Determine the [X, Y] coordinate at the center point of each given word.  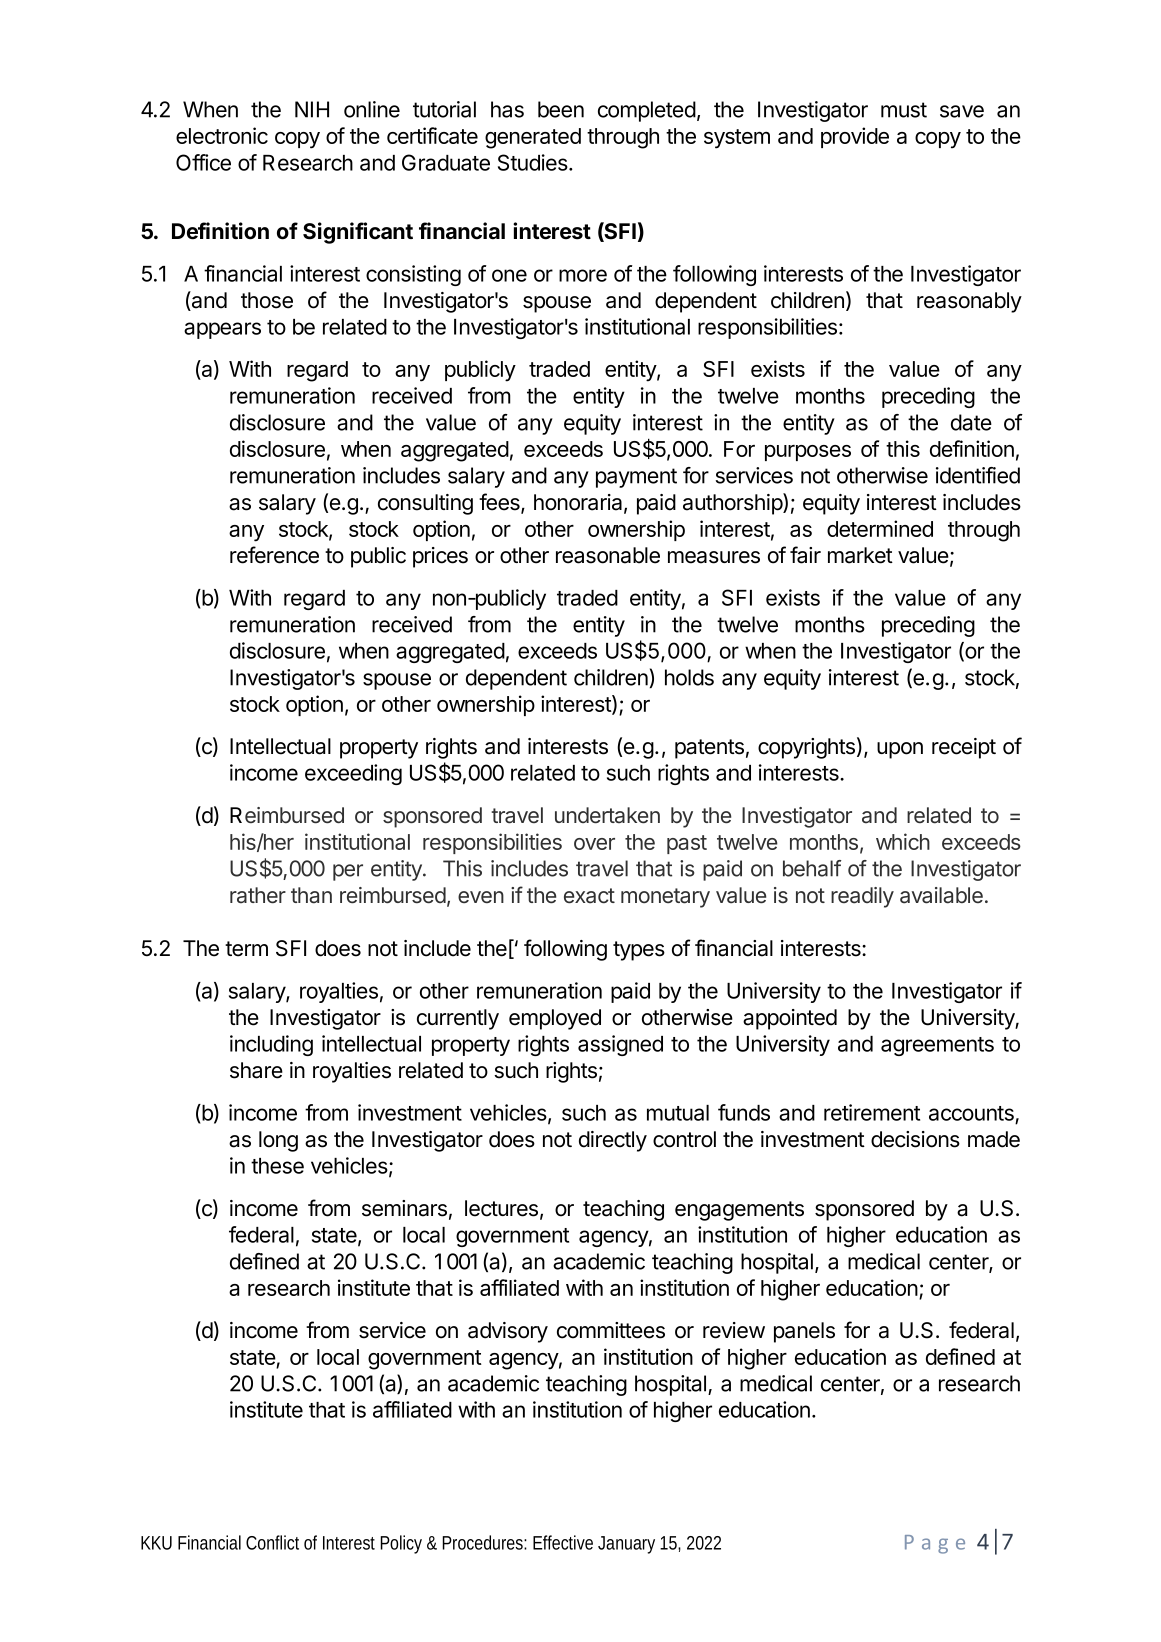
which [903, 841]
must [904, 110]
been [561, 109]
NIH [312, 109]
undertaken [607, 815]
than [311, 895]
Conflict [272, 1542]
